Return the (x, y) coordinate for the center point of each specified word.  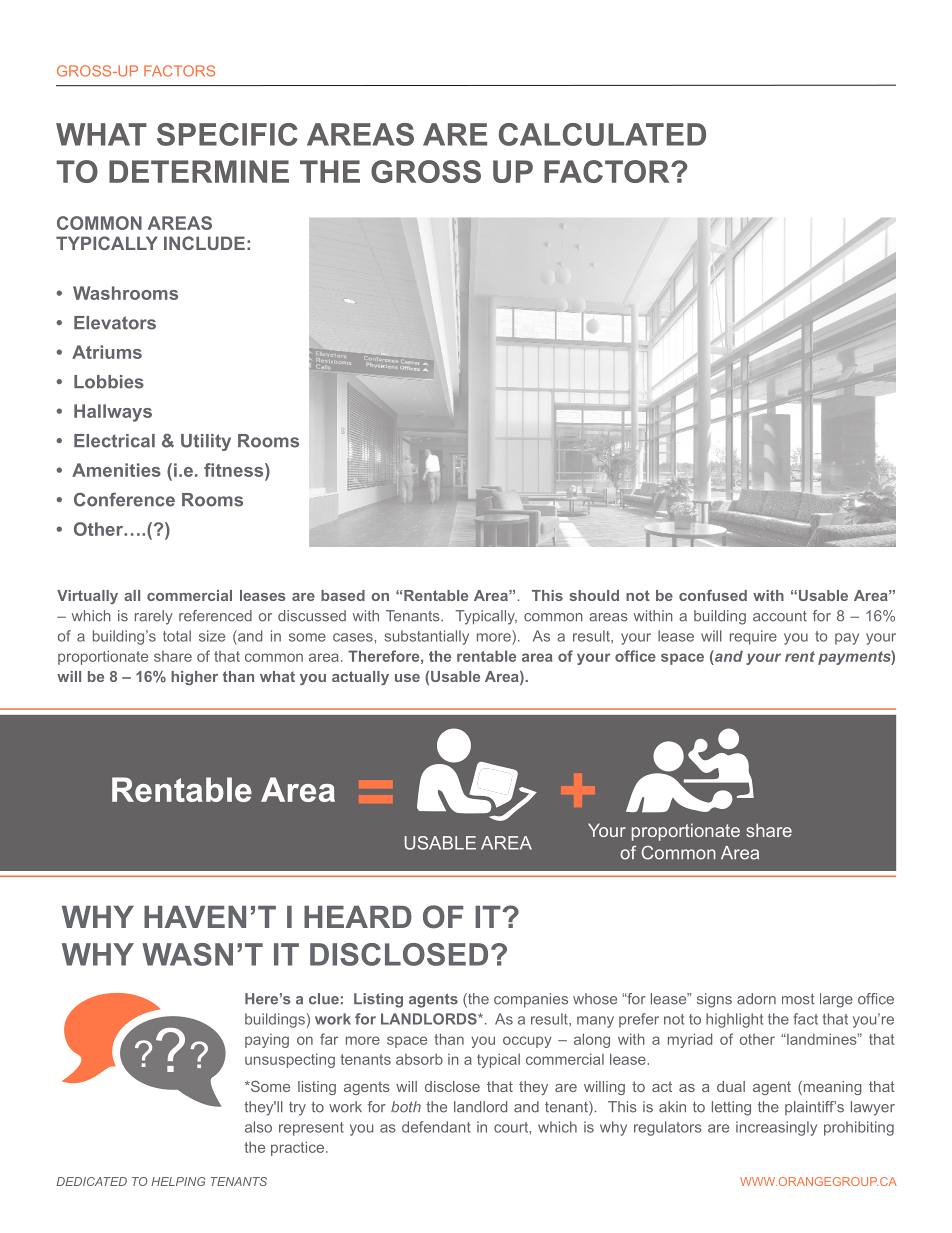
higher (194, 678)
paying (267, 1041)
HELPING (178, 1181)
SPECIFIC (227, 134)
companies (531, 1000)
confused (713, 595)
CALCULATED (602, 134)
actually (360, 678)
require (753, 637)
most (798, 999)
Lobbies (109, 382)
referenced (215, 616)
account (780, 616)
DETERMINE (199, 171)
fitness (235, 470)
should (594, 595)
